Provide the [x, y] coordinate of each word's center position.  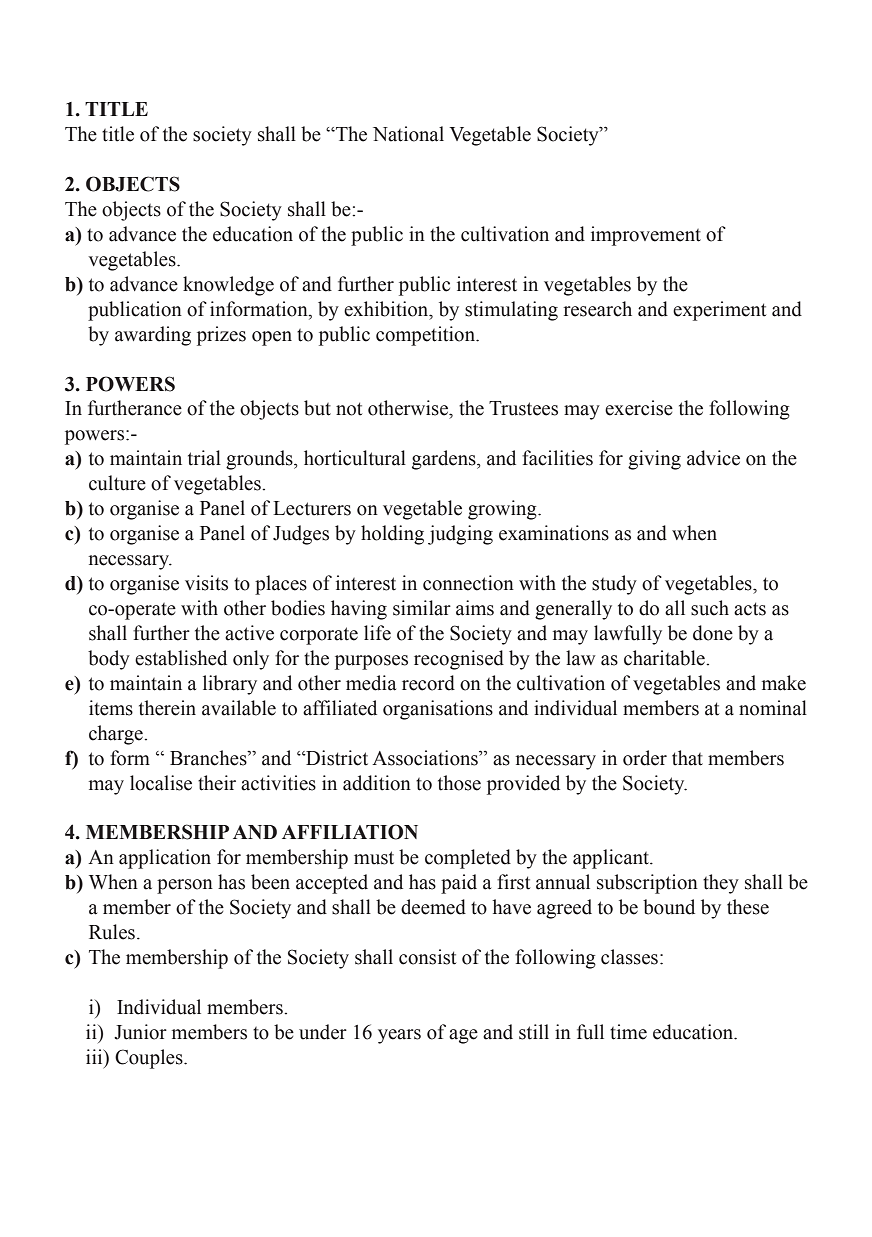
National [408, 134]
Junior [140, 1032]
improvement [646, 236]
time [628, 1032]
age [463, 1036]
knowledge [228, 286]
